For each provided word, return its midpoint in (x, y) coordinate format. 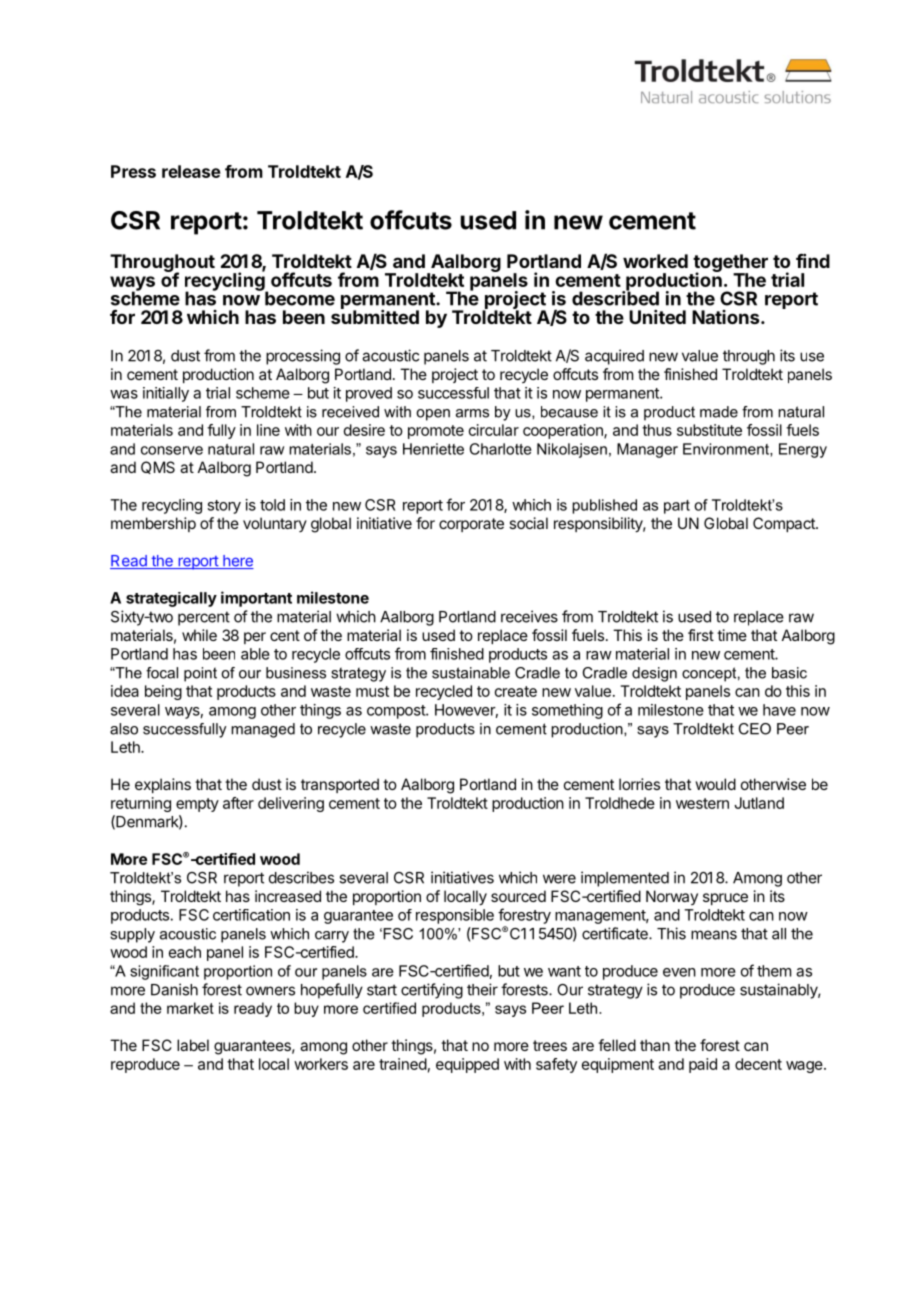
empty (197, 805)
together (729, 264)
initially (166, 394)
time (732, 635)
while (199, 635)
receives (529, 616)
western (702, 803)
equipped (467, 1065)
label (193, 1045)
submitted (375, 316)
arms (472, 413)
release (191, 171)
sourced (518, 896)
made (719, 412)
